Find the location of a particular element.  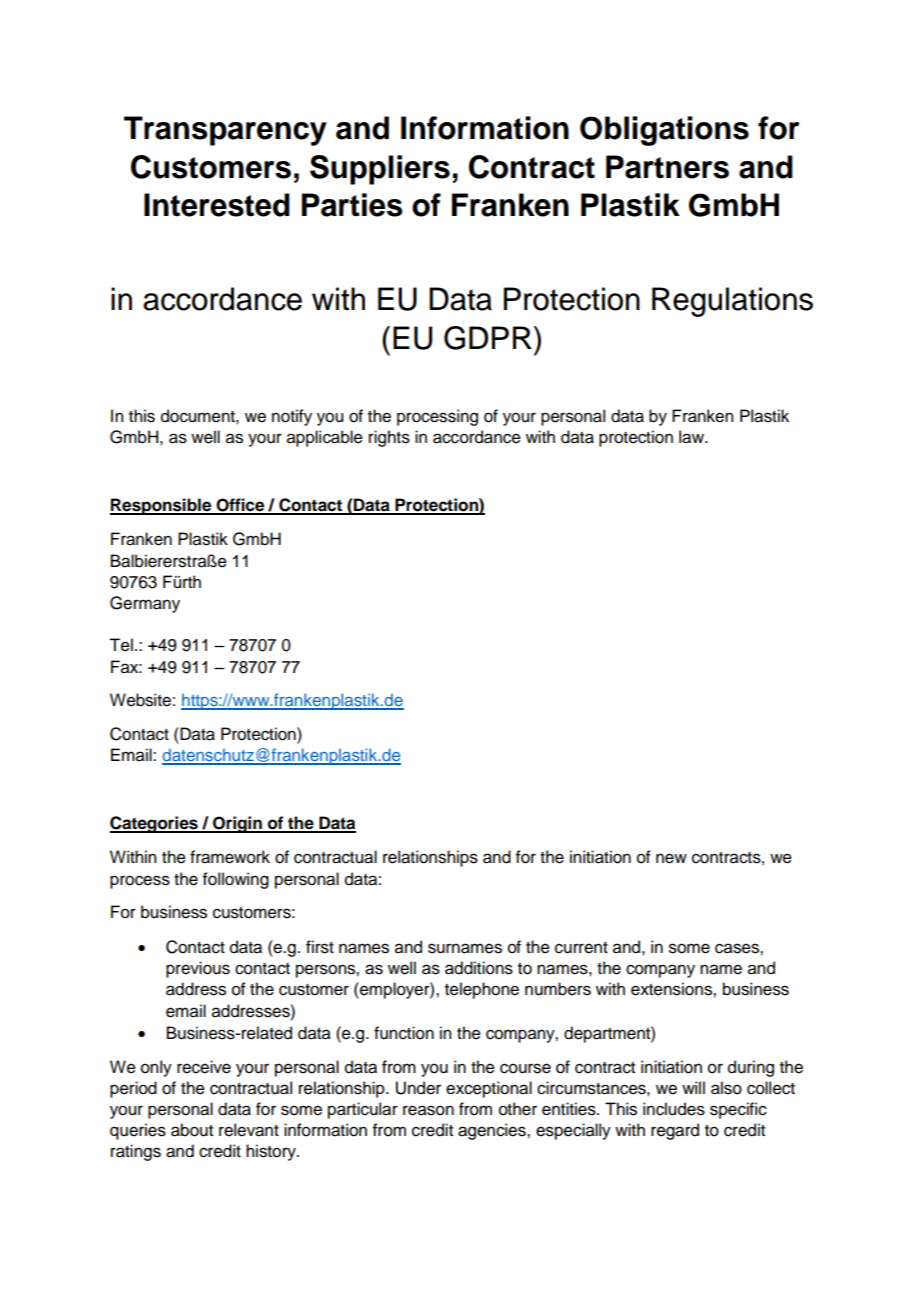

Office is located at coordinates (241, 506).
